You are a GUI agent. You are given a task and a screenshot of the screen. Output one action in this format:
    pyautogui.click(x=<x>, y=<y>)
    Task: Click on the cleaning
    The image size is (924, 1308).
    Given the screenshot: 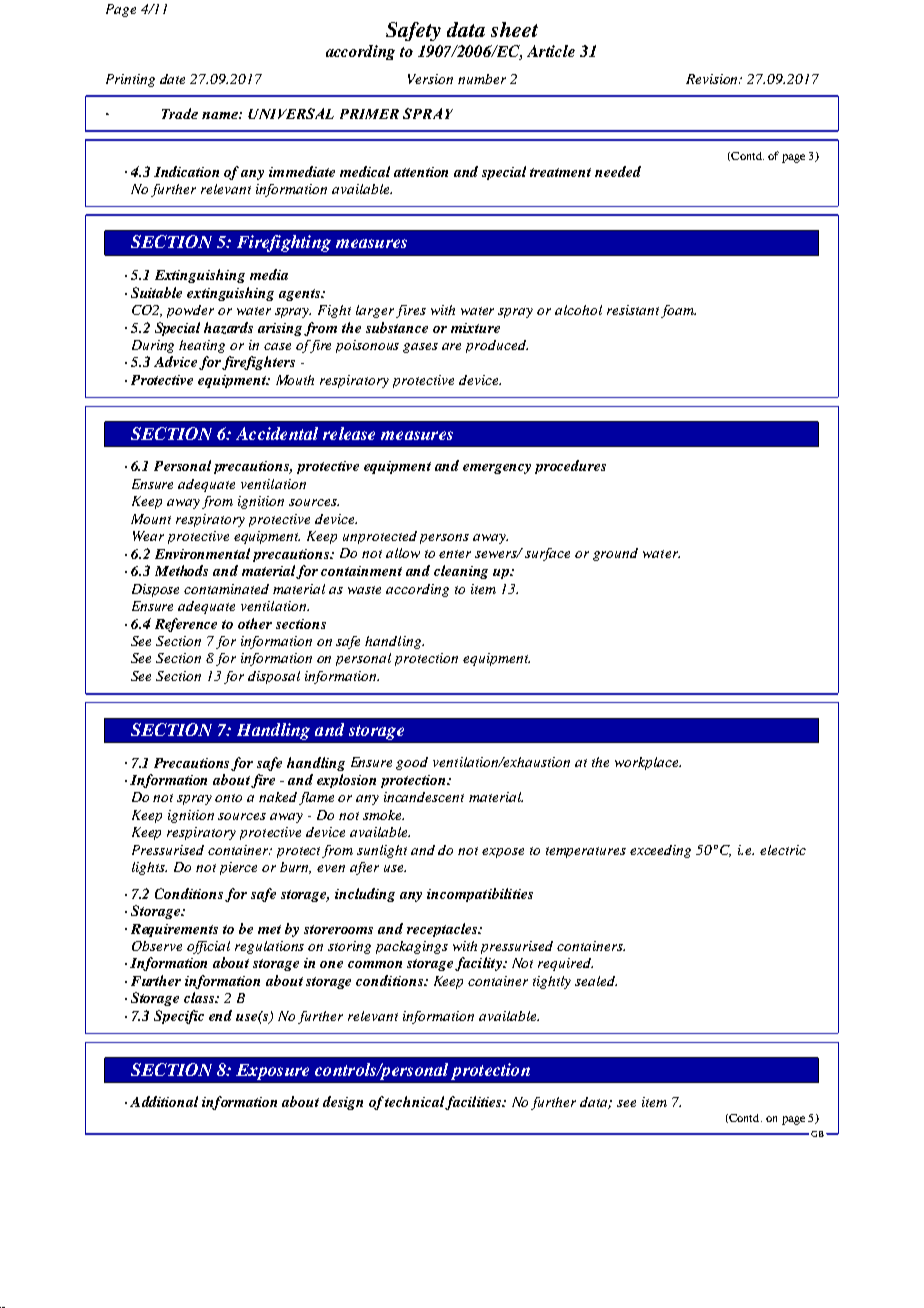 What is the action you would take?
    pyautogui.click(x=461, y=572)
